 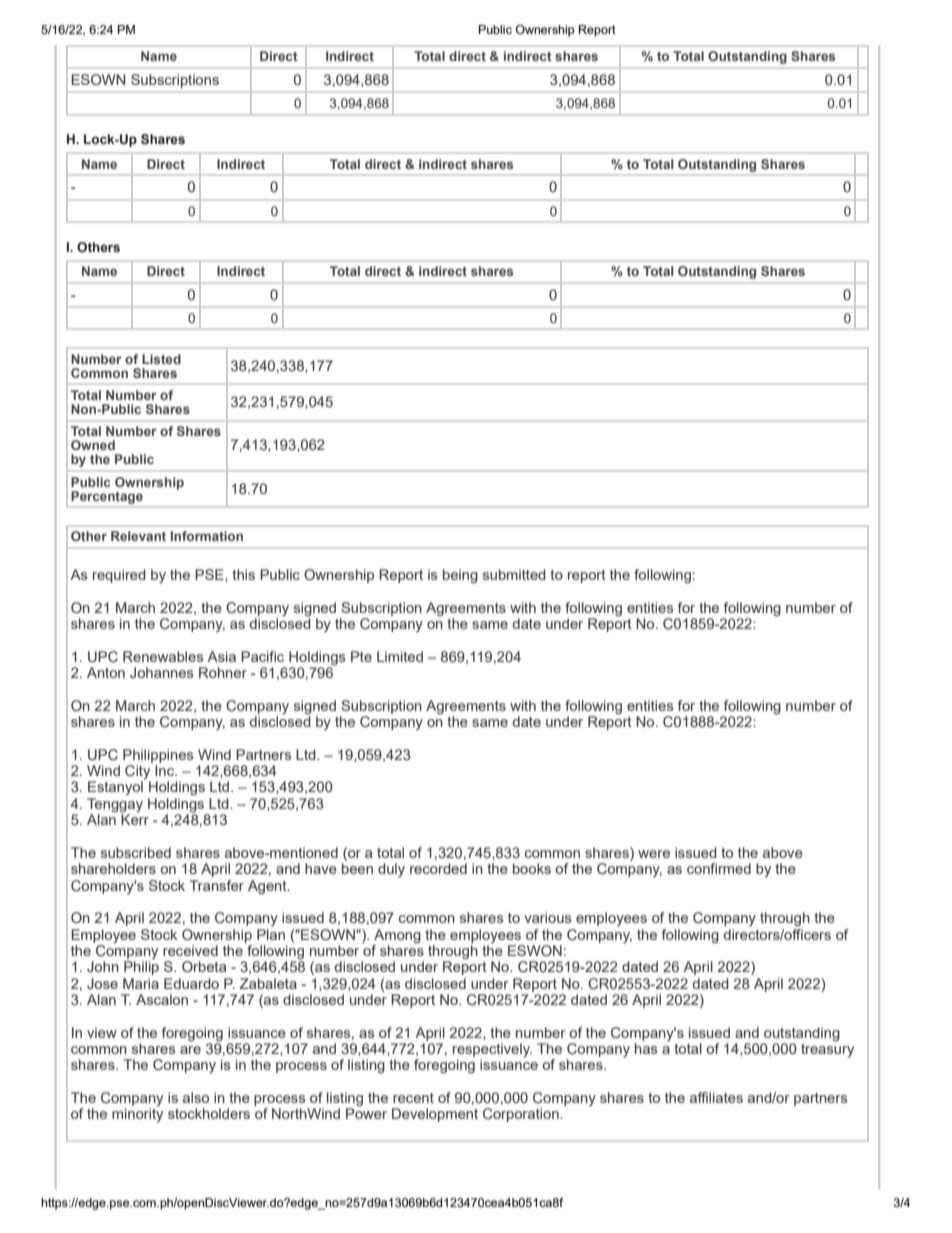 What do you see at coordinates (166, 770) in the screenshot?
I see `Inc` at bounding box center [166, 770].
